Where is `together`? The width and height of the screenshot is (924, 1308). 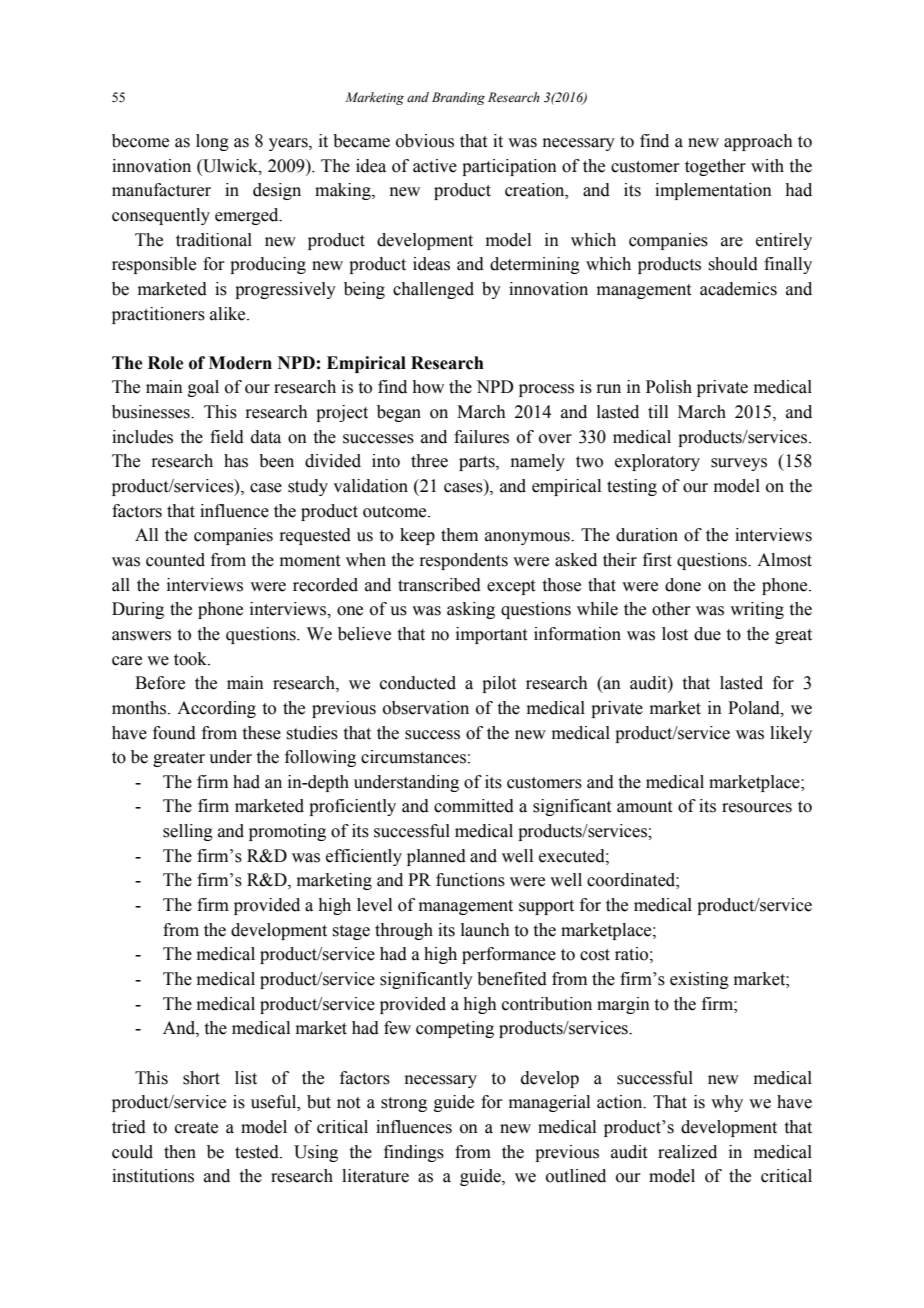
together is located at coordinates (715, 167).
